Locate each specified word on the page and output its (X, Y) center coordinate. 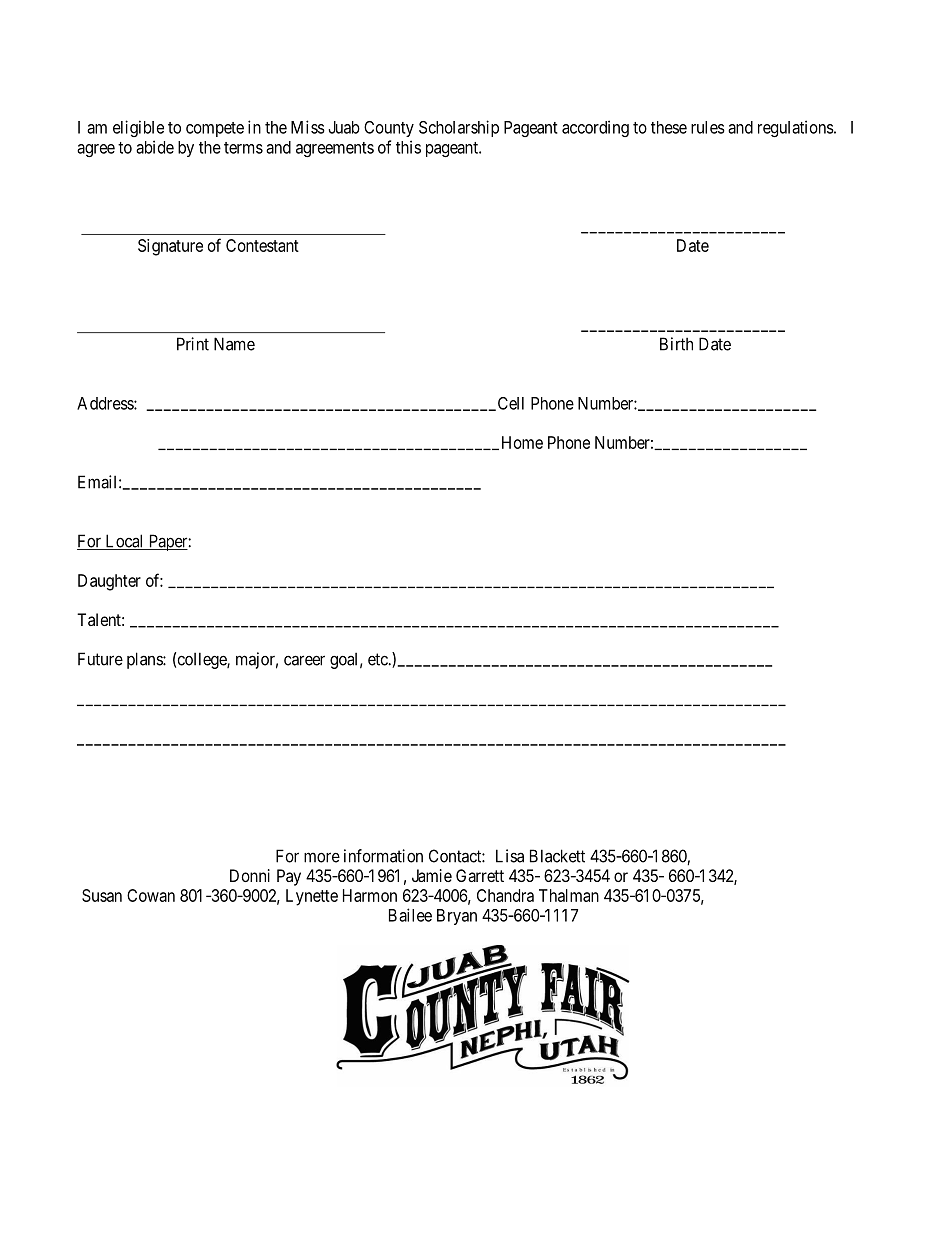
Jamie (432, 875)
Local (124, 542)
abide (155, 147)
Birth (676, 344)
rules (708, 127)
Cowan (151, 895)
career (304, 660)
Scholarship (459, 128)
